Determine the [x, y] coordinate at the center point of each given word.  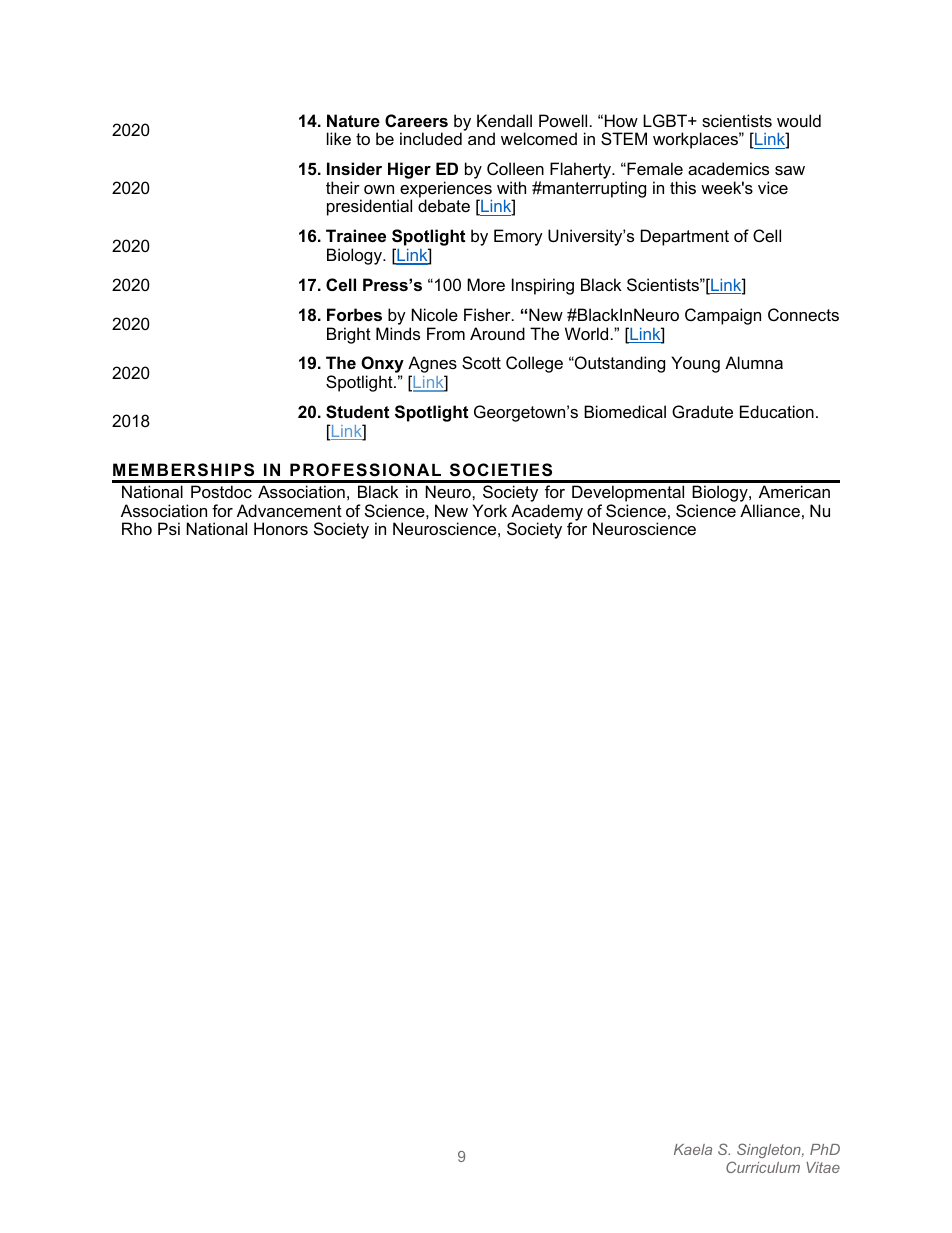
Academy [546, 513]
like [339, 138]
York [490, 510]
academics [728, 168]
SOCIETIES [501, 470]
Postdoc [221, 491]
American [794, 491]
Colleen [515, 168]
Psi [169, 528]
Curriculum [763, 1167]
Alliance [770, 510]
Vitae [823, 1167]
